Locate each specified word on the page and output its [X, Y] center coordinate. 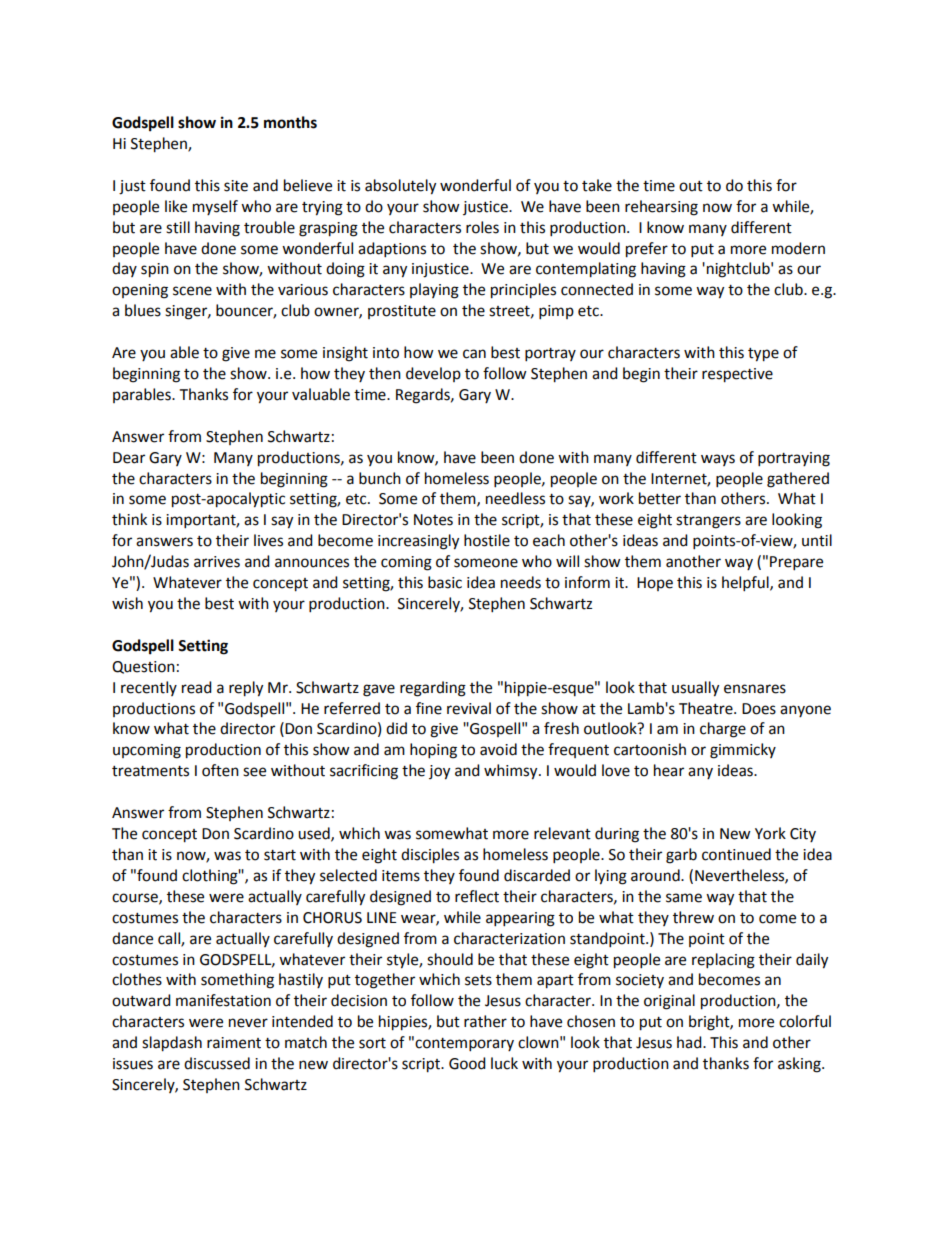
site [236, 186]
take [597, 185]
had [690, 1042]
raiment [234, 1043]
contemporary [464, 1045]
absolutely [400, 187]
